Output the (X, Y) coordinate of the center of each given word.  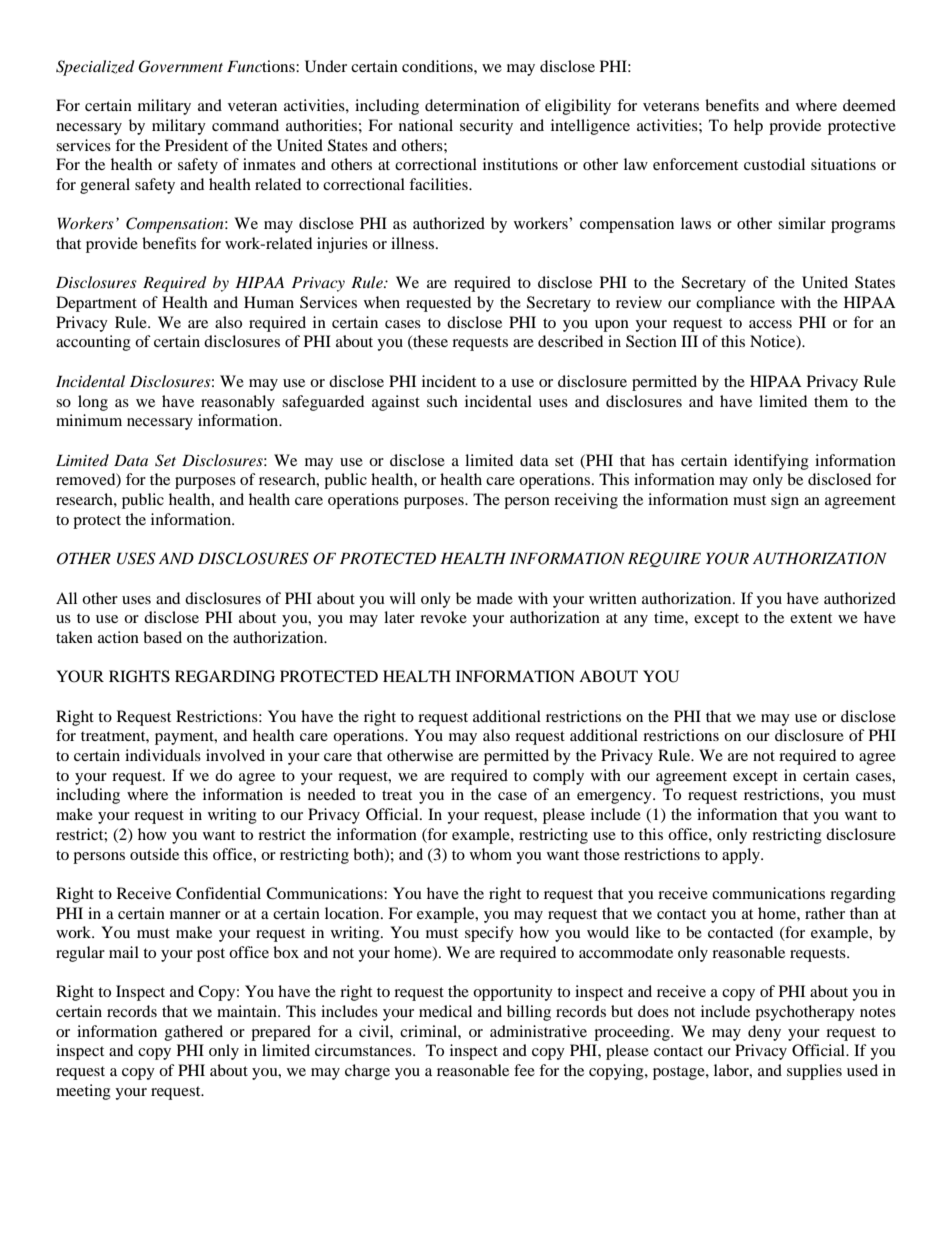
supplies (814, 1072)
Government (180, 66)
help (748, 127)
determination (472, 105)
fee (524, 1070)
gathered (194, 1033)
